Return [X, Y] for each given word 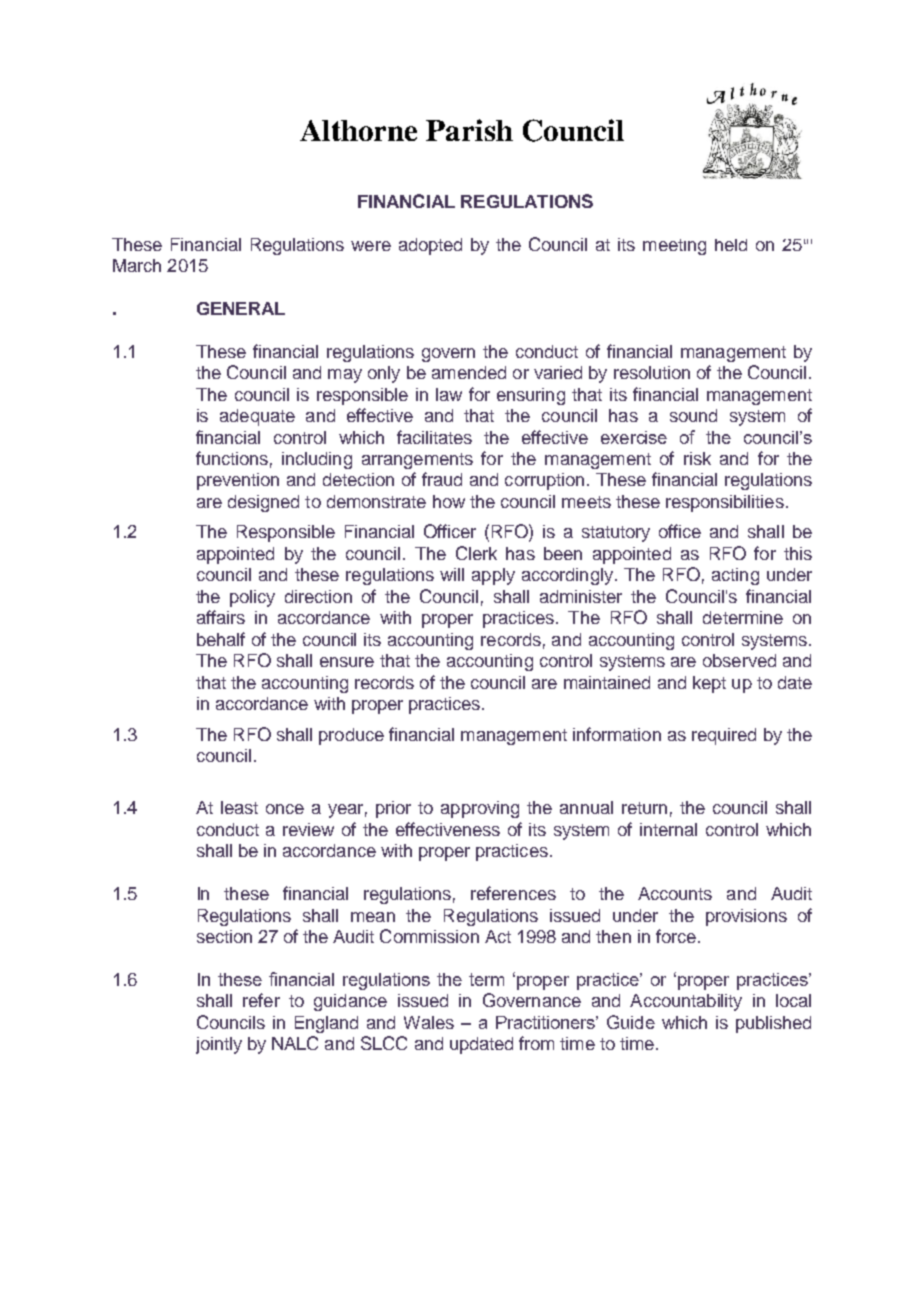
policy [252, 598]
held [731, 245]
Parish [469, 130]
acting [735, 576]
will [452, 574]
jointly [219, 1045]
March [137, 265]
